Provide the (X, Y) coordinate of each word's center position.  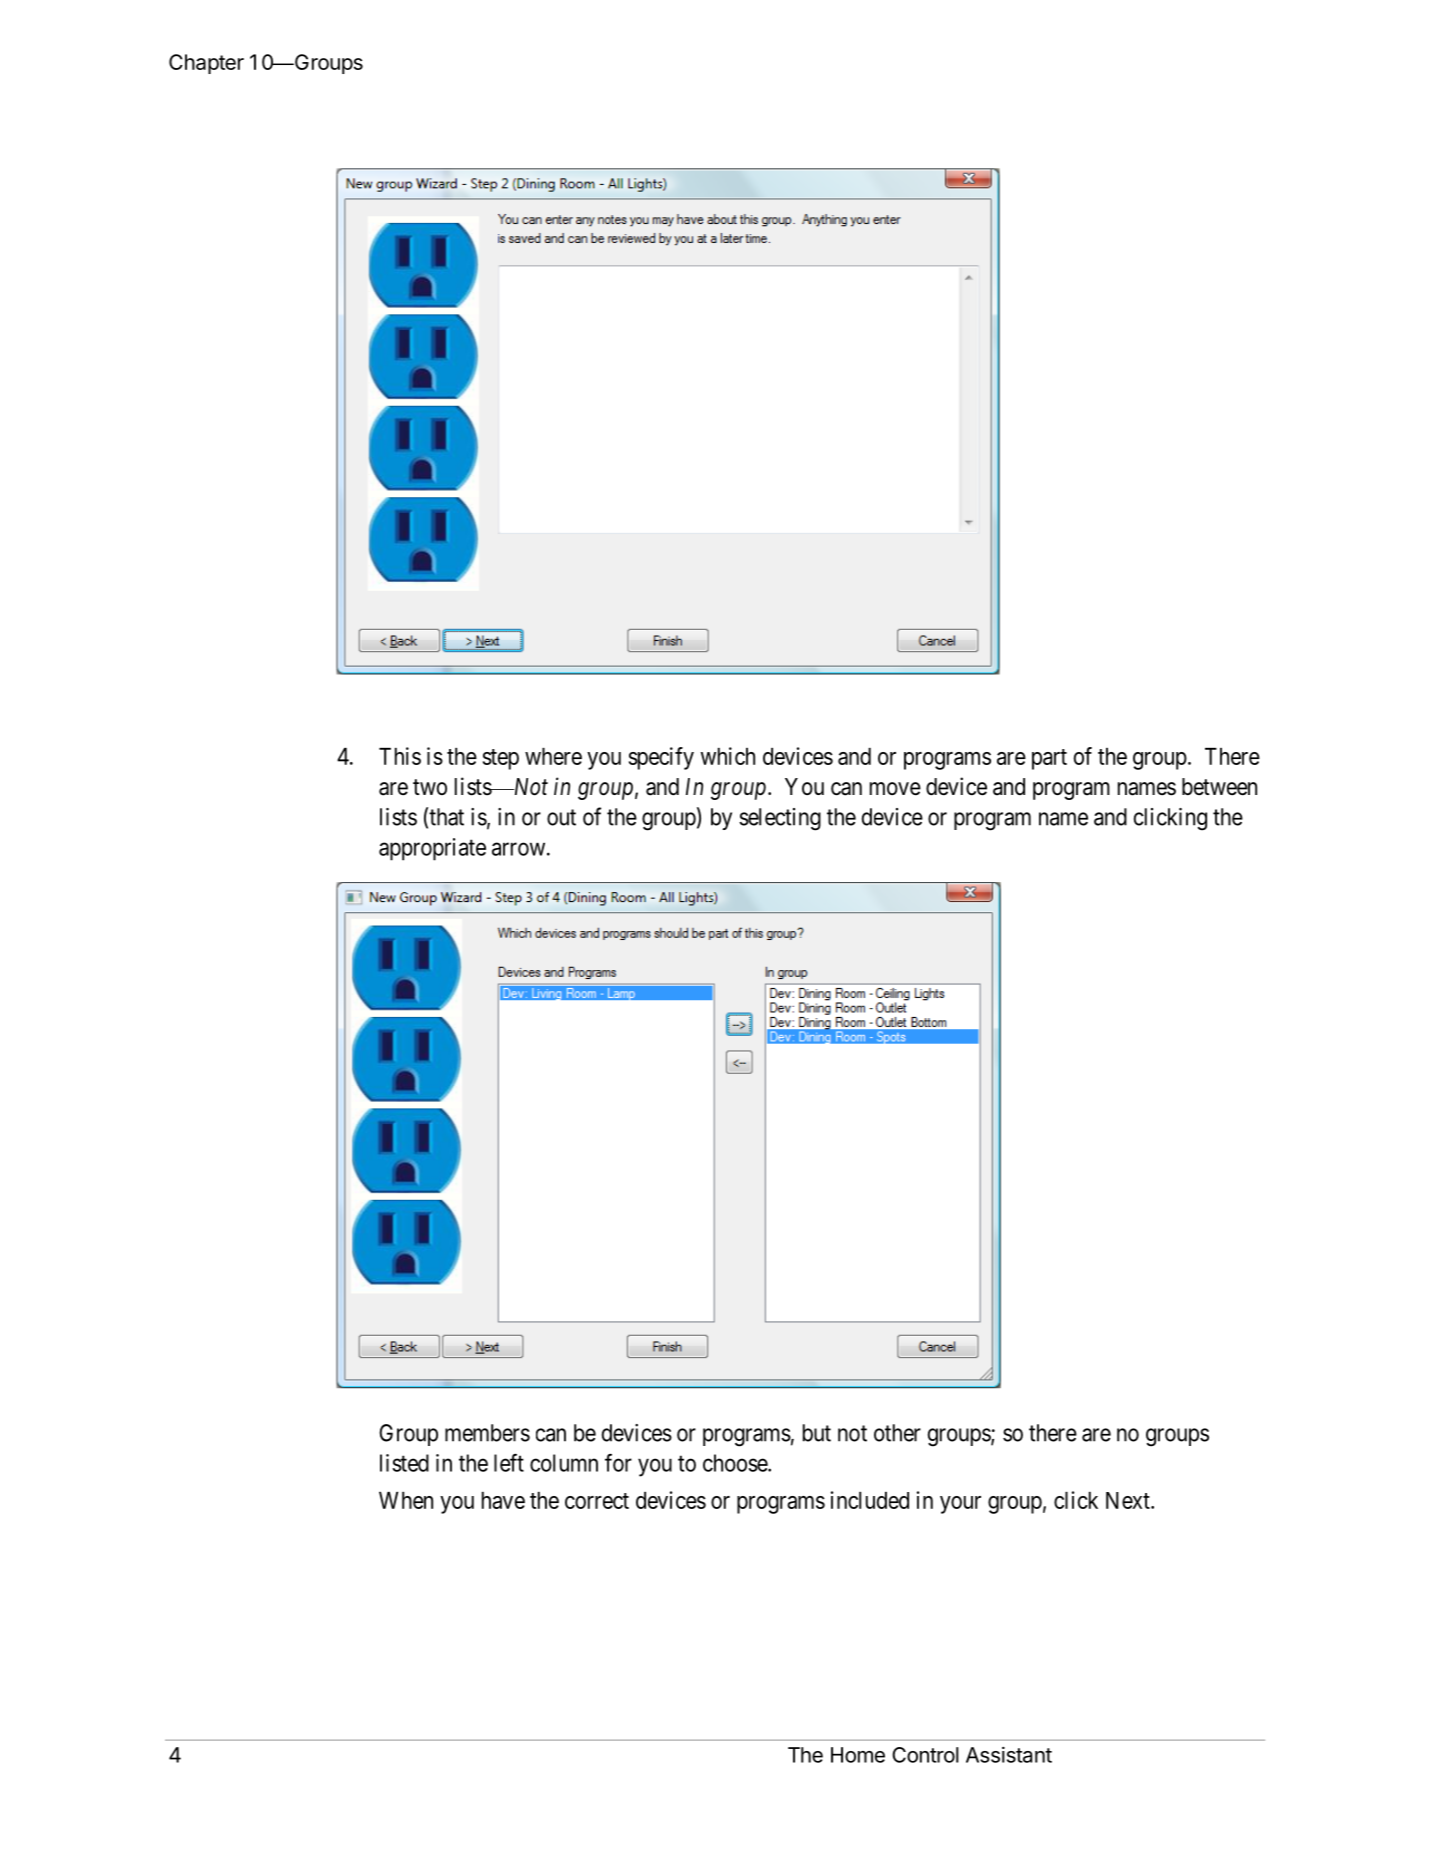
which (728, 756)
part (1049, 759)
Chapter (206, 64)
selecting (780, 819)
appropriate (432, 849)
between (1219, 787)
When (406, 1500)
